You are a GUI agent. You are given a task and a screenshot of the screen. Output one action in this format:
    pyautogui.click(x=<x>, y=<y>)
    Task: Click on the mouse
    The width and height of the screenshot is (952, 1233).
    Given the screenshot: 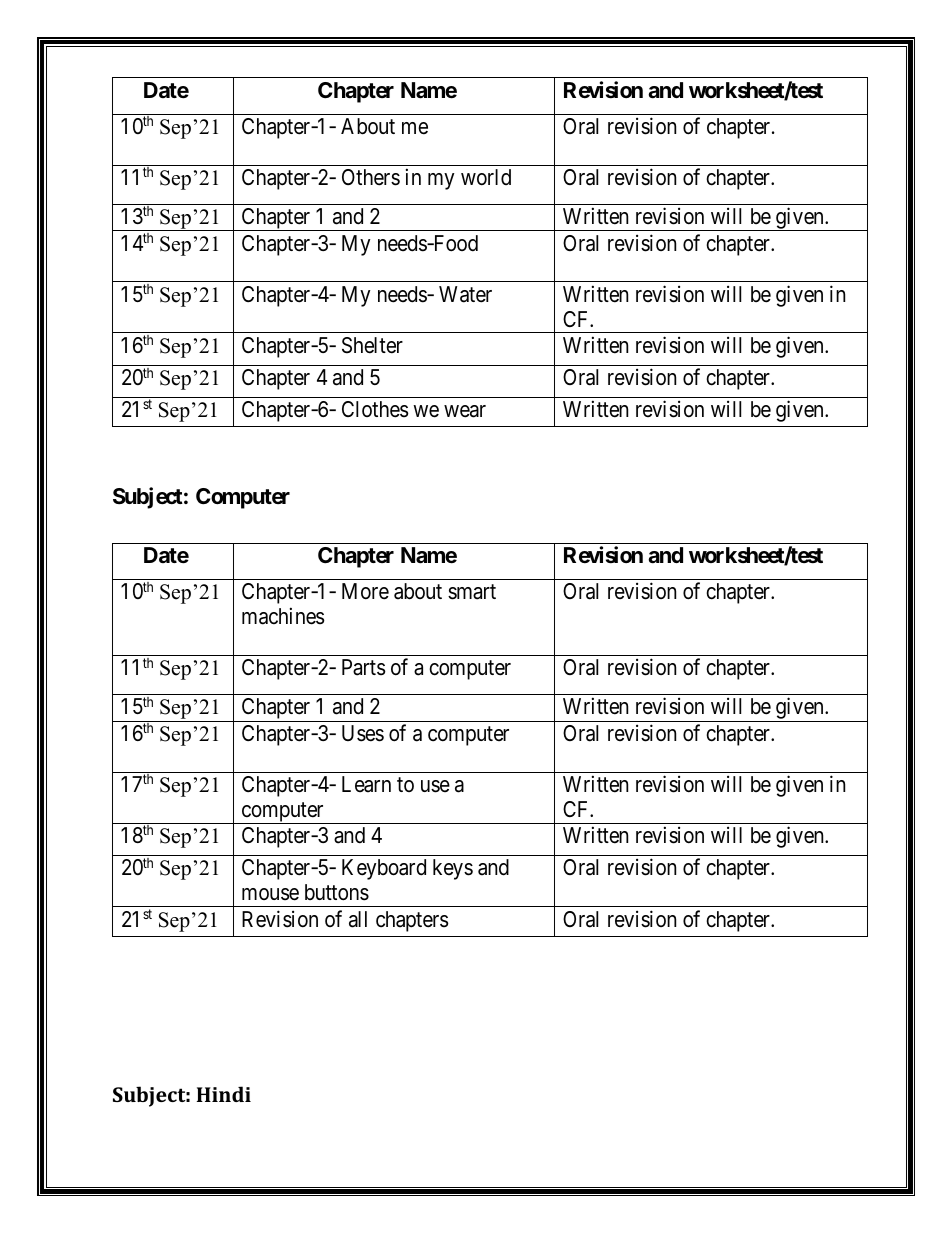 What is the action you would take?
    pyautogui.click(x=270, y=894)
